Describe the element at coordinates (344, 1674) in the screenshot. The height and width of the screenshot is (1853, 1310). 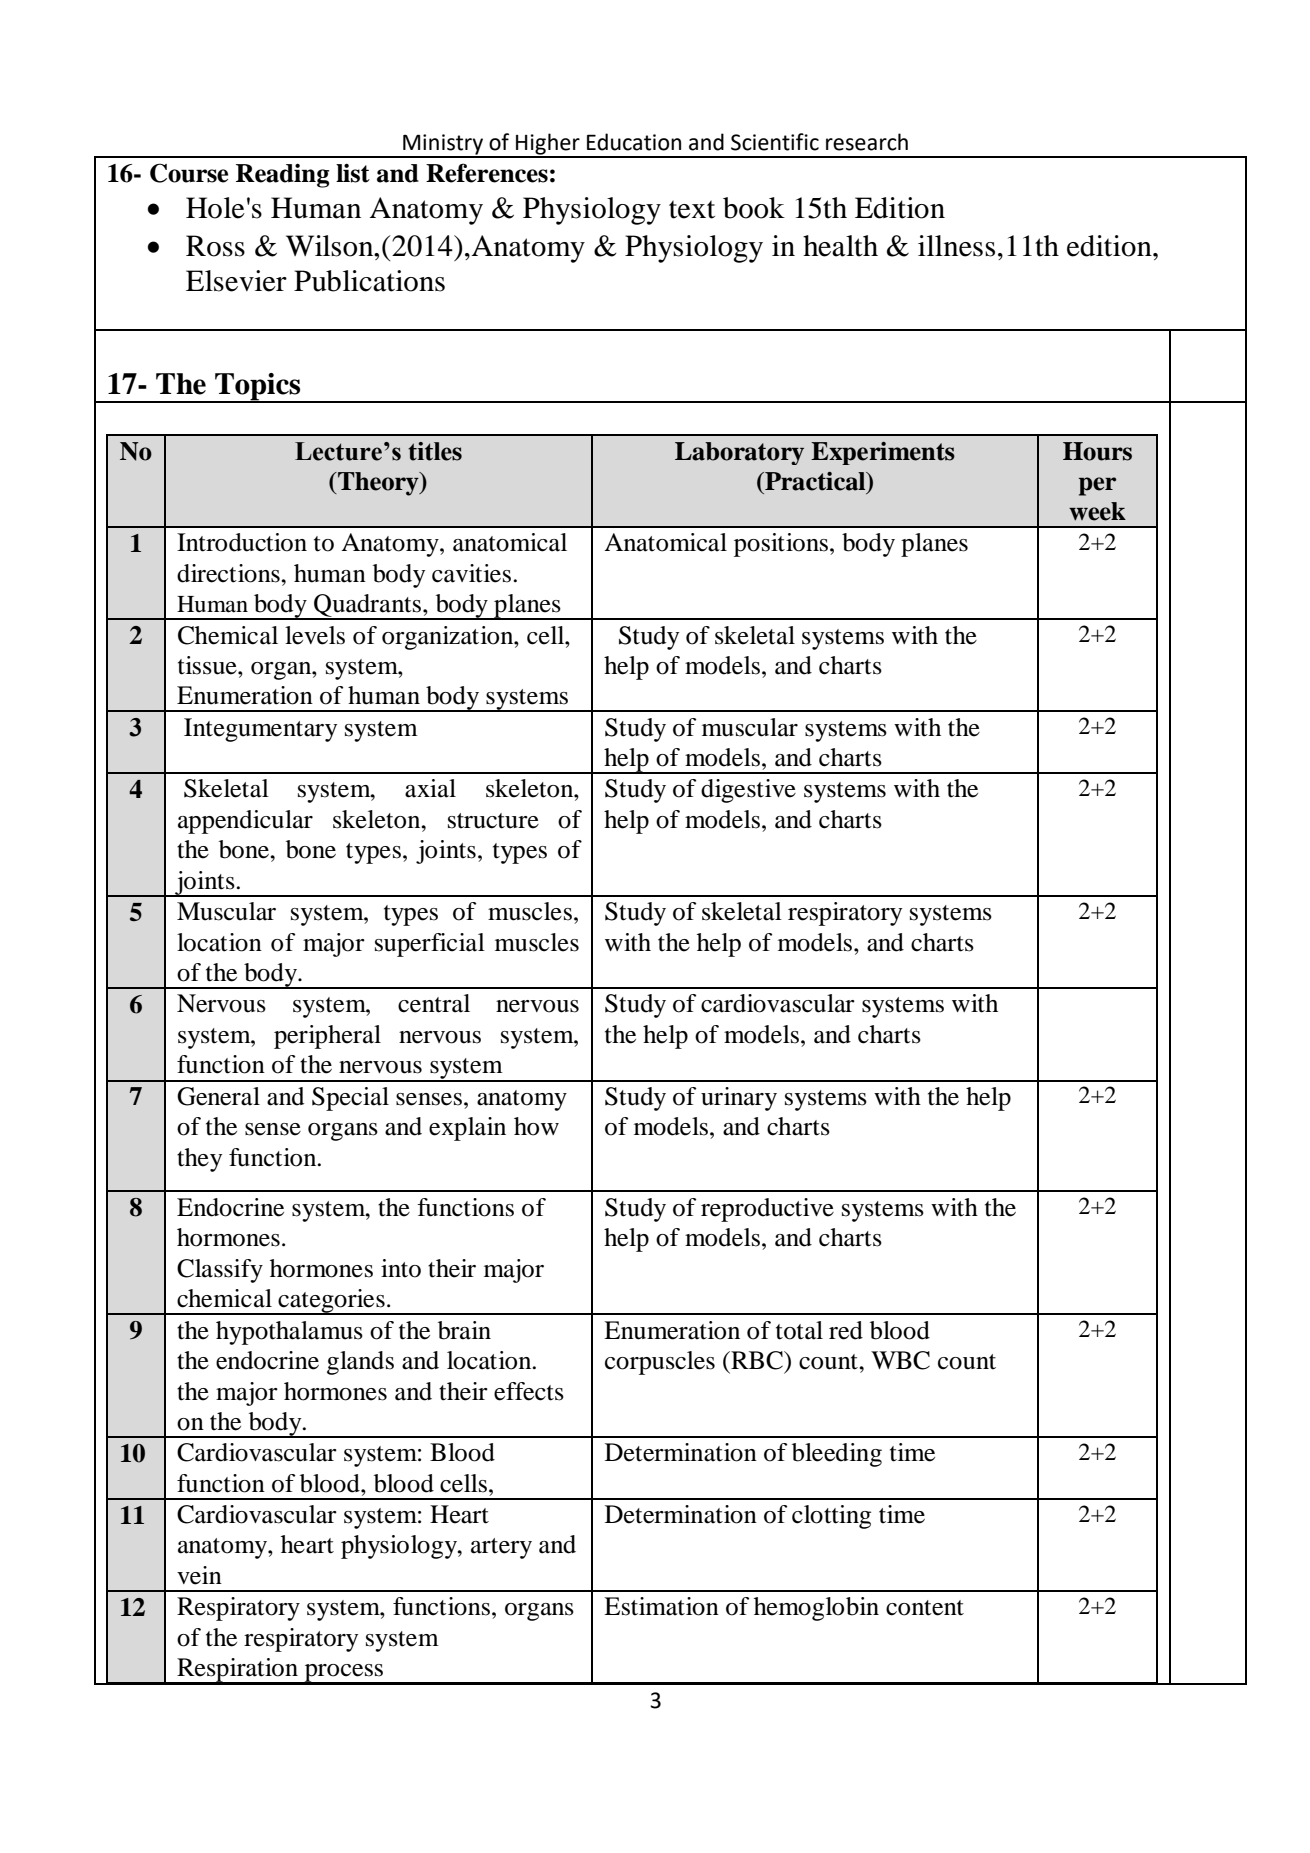
I see `process` at that location.
